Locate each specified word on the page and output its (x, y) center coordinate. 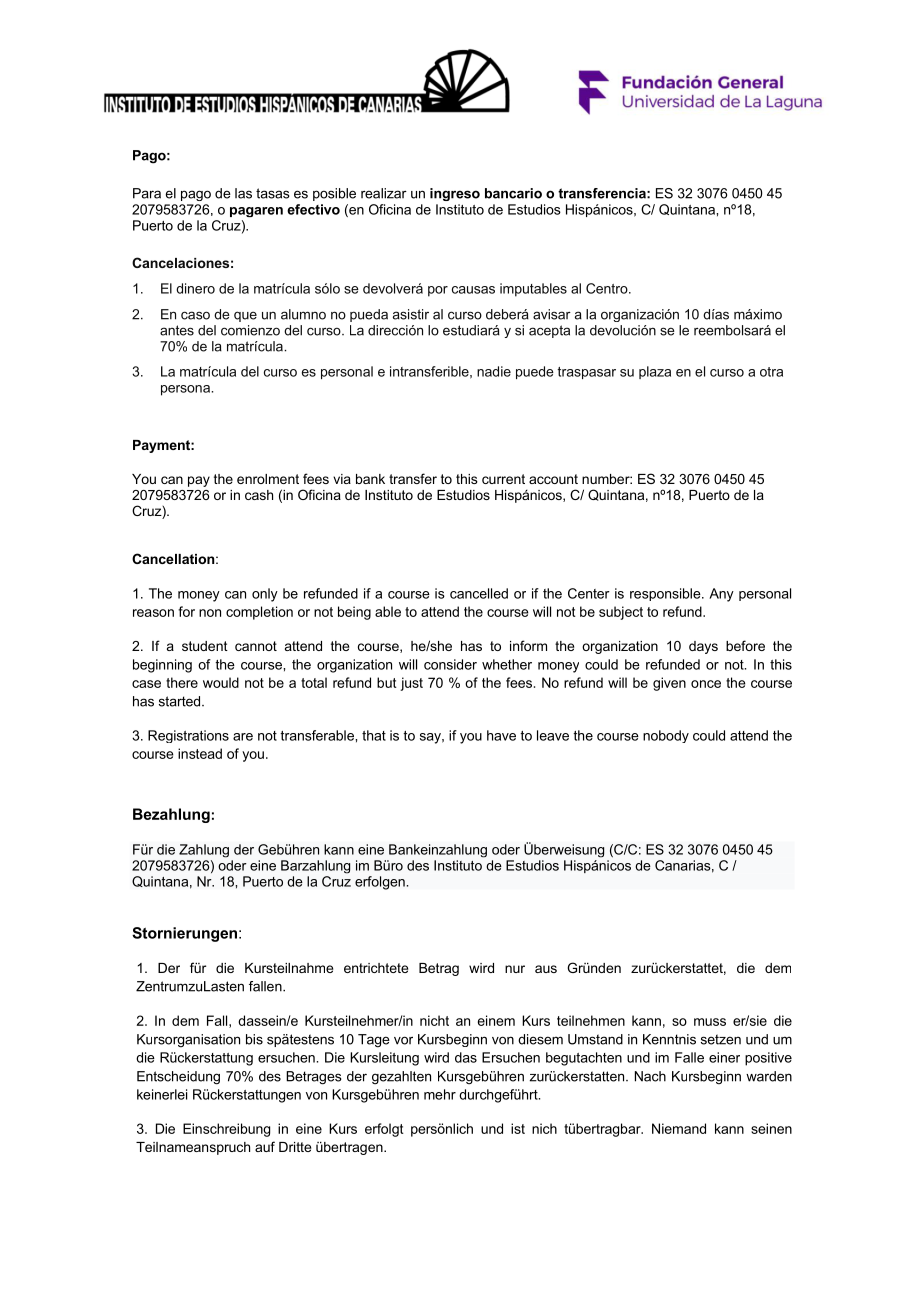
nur (515, 969)
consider (450, 664)
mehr (440, 1094)
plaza (655, 372)
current (503, 479)
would (221, 682)
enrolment (268, 479)
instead (200, 753)
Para (147, 193)
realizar (384, 193)
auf (265, 1146)
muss (710, 1022)
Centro (608, 288)
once (706, 684)
